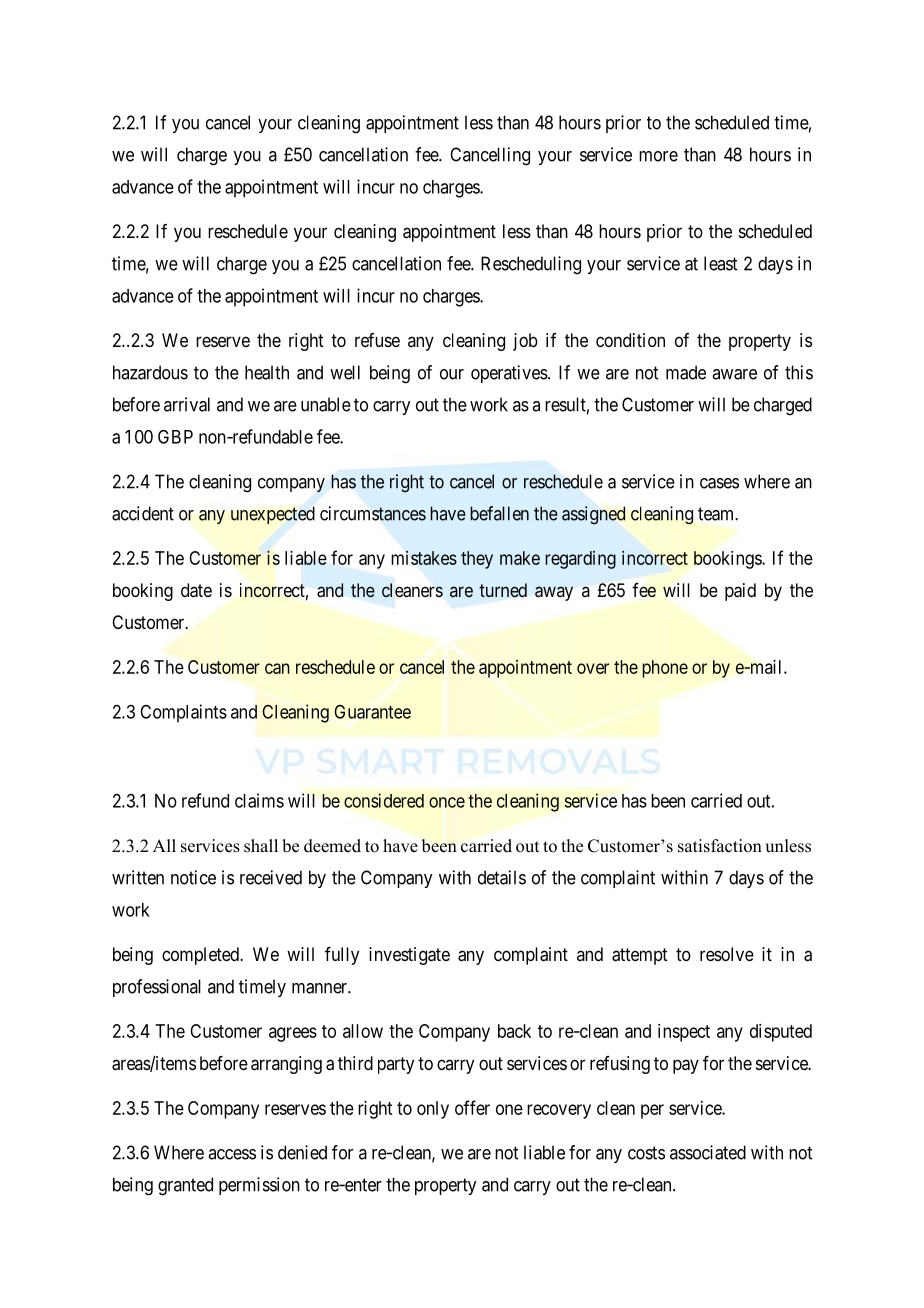 Image resolution: width=924 pixels, height=1308 pixels. What do you see at coordinates (175, 437) in the screenshot?
I see `GBP` at bounding box center [175, 437].
